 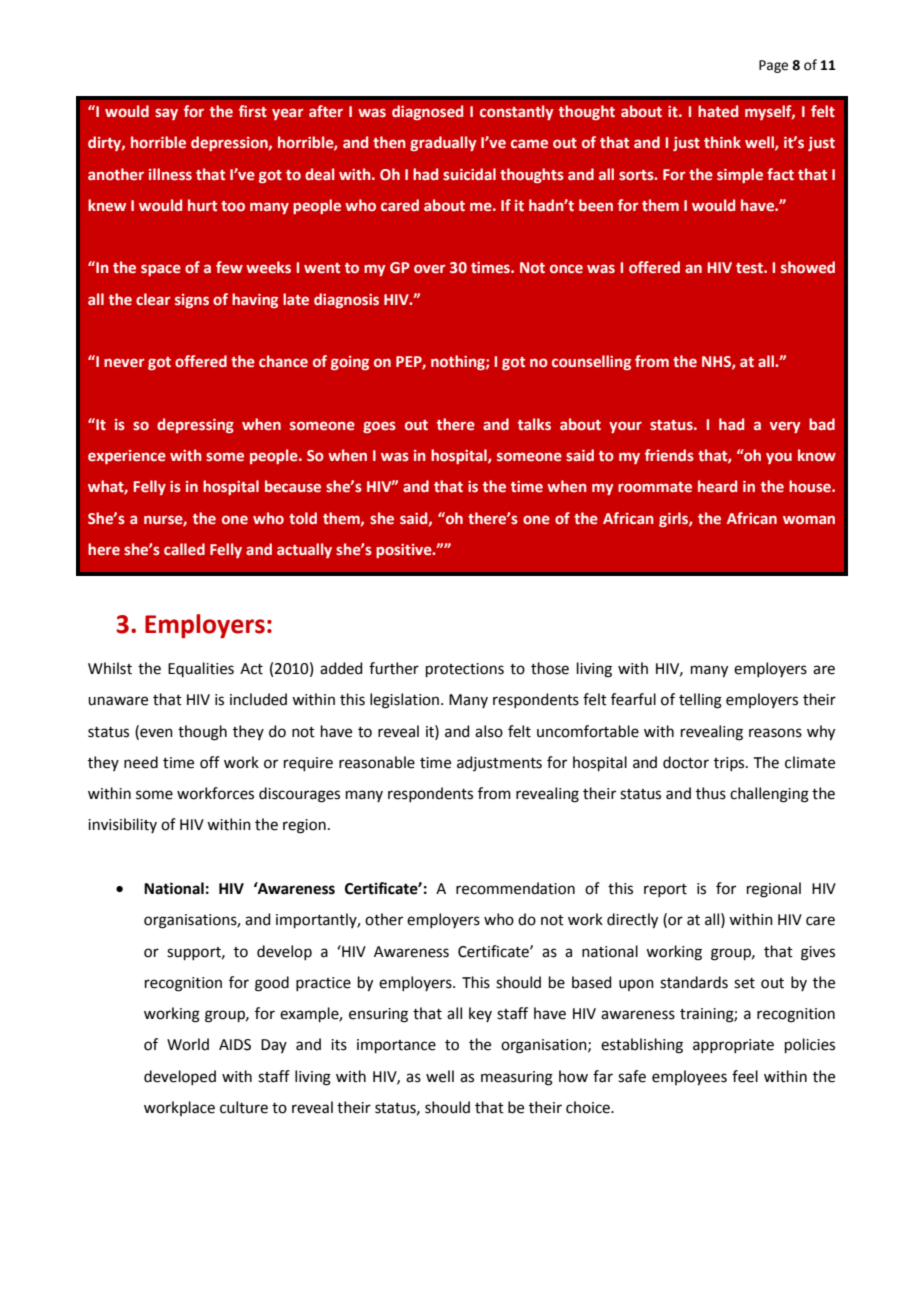 What do you see at coordinates (489, 731) in the screenshot?
I see `also` at bounding box center [489, 731].
